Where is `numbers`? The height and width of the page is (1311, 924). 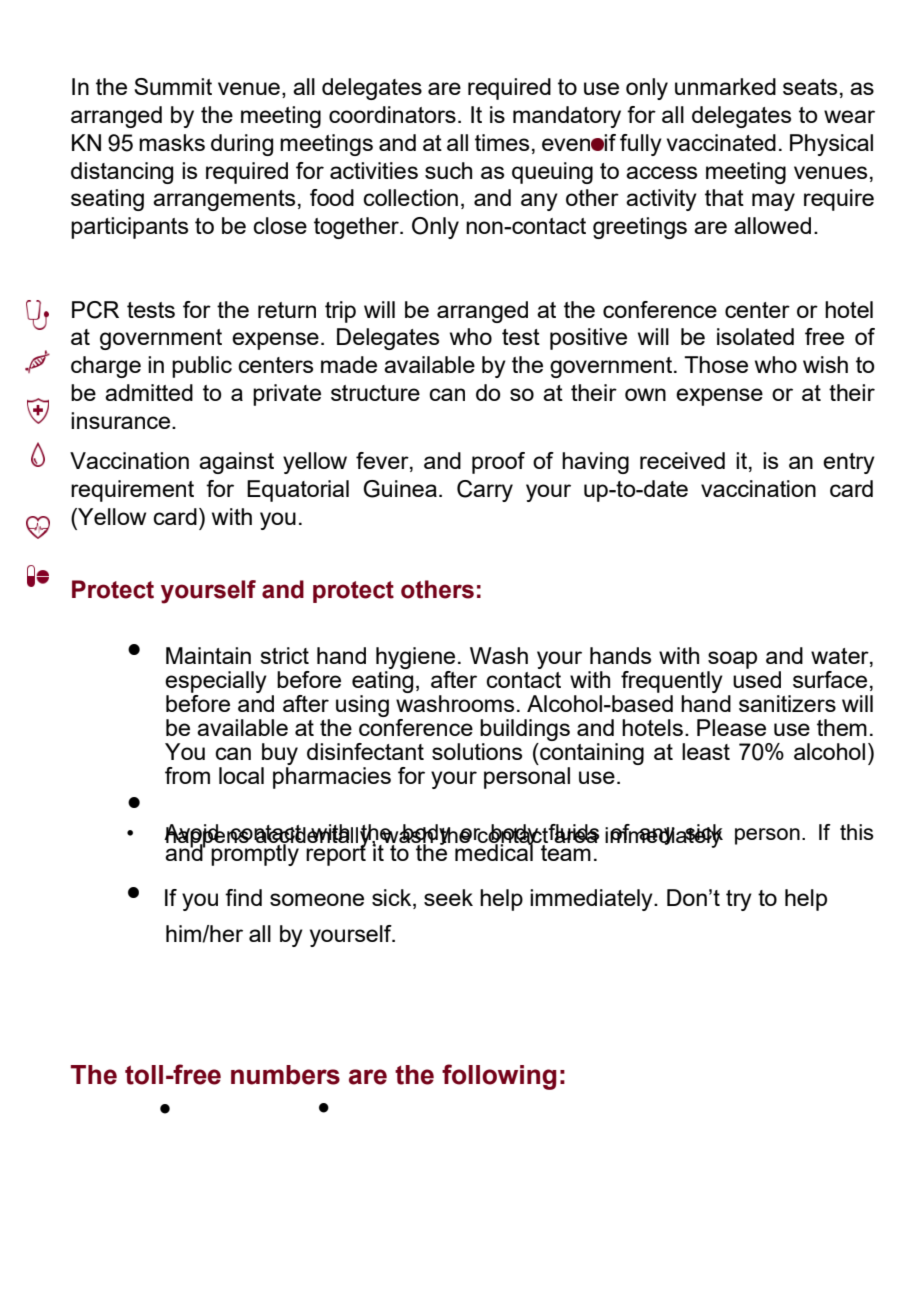
numbers is located at coordinates (285, 1075).
